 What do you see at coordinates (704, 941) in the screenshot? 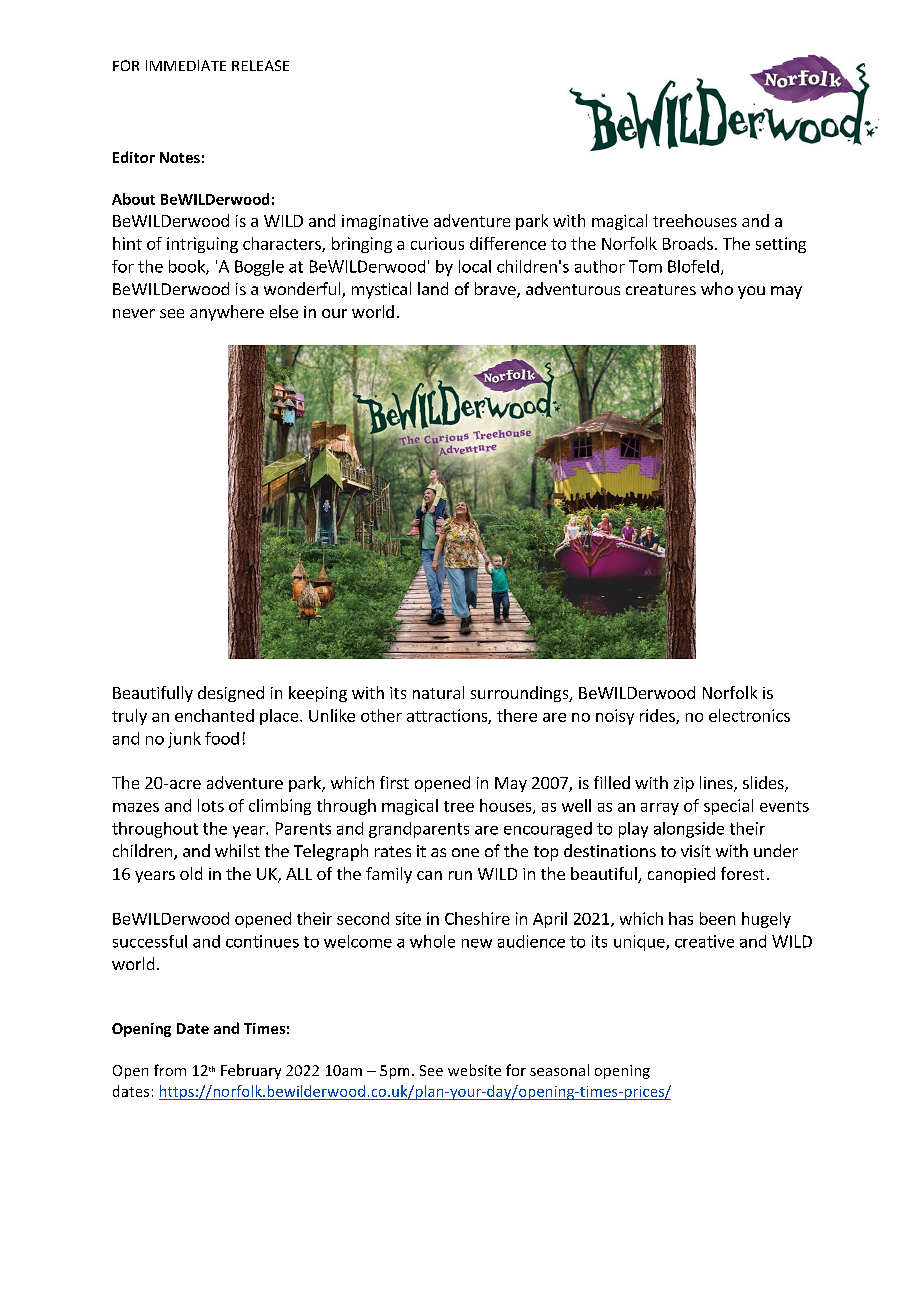
I see `creative` at bounding box center [704, 941].
